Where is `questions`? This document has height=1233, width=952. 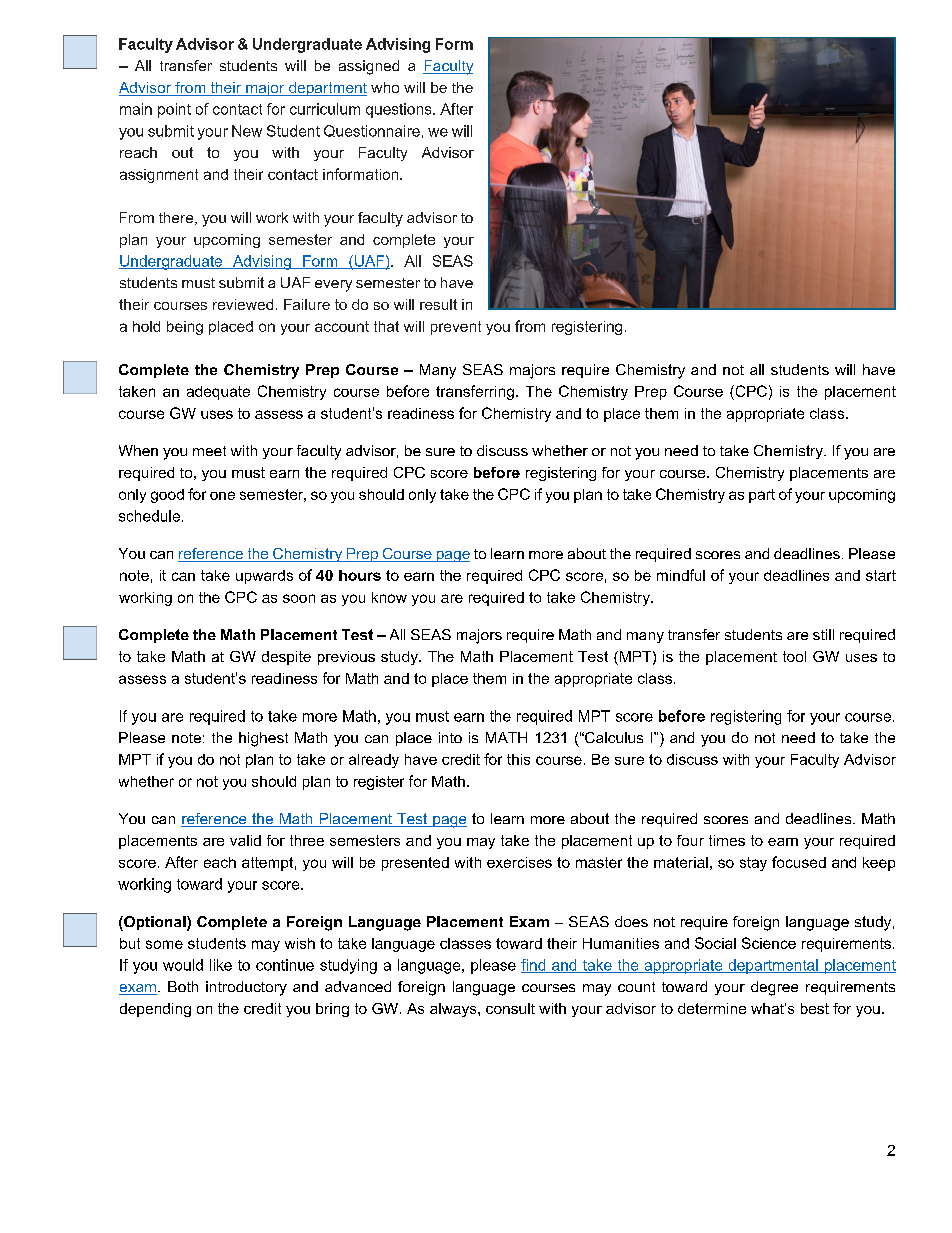
questions is located at coordinates (400, 110).
